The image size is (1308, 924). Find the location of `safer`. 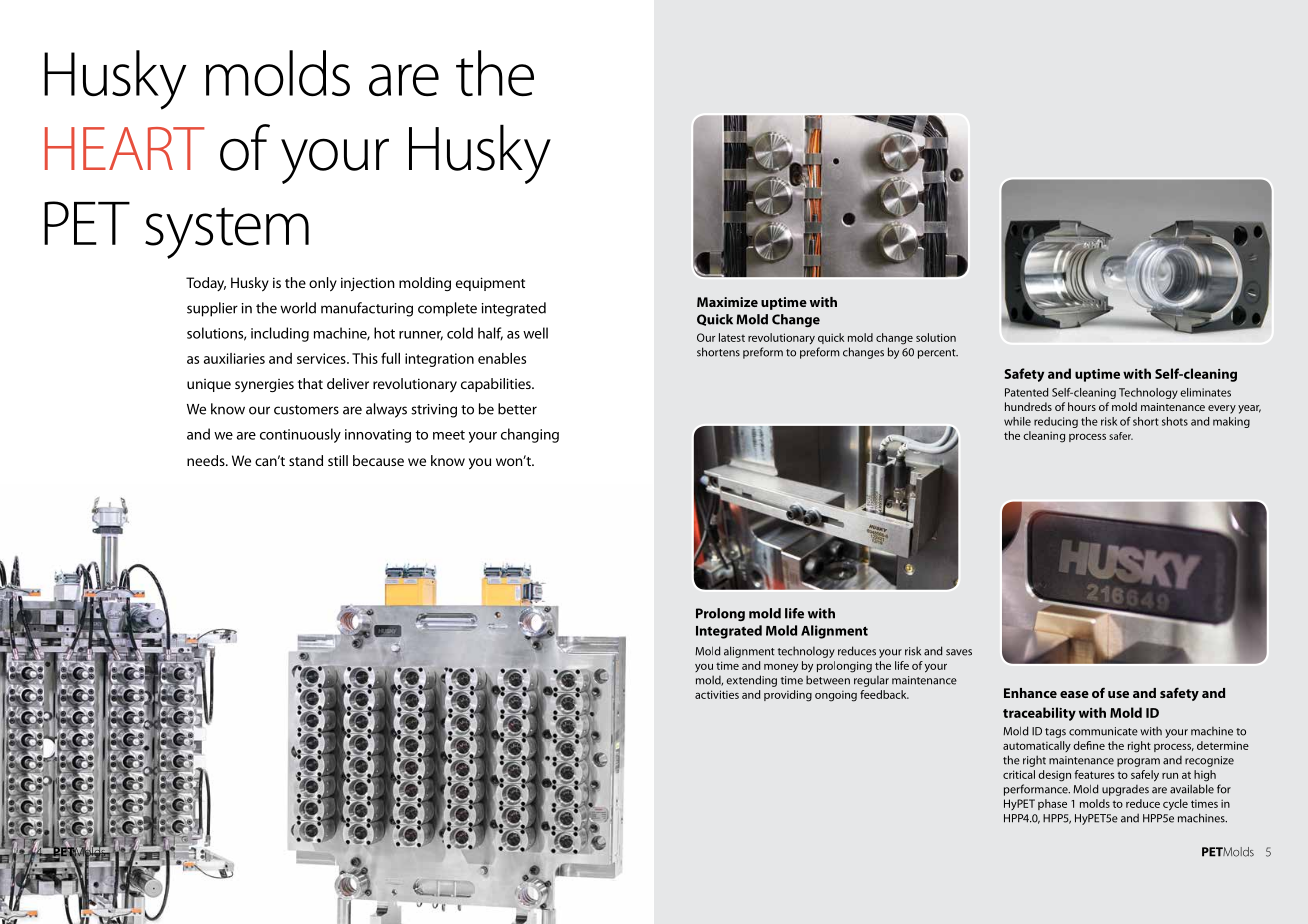

safer is located at coordinates (1121, 436).
